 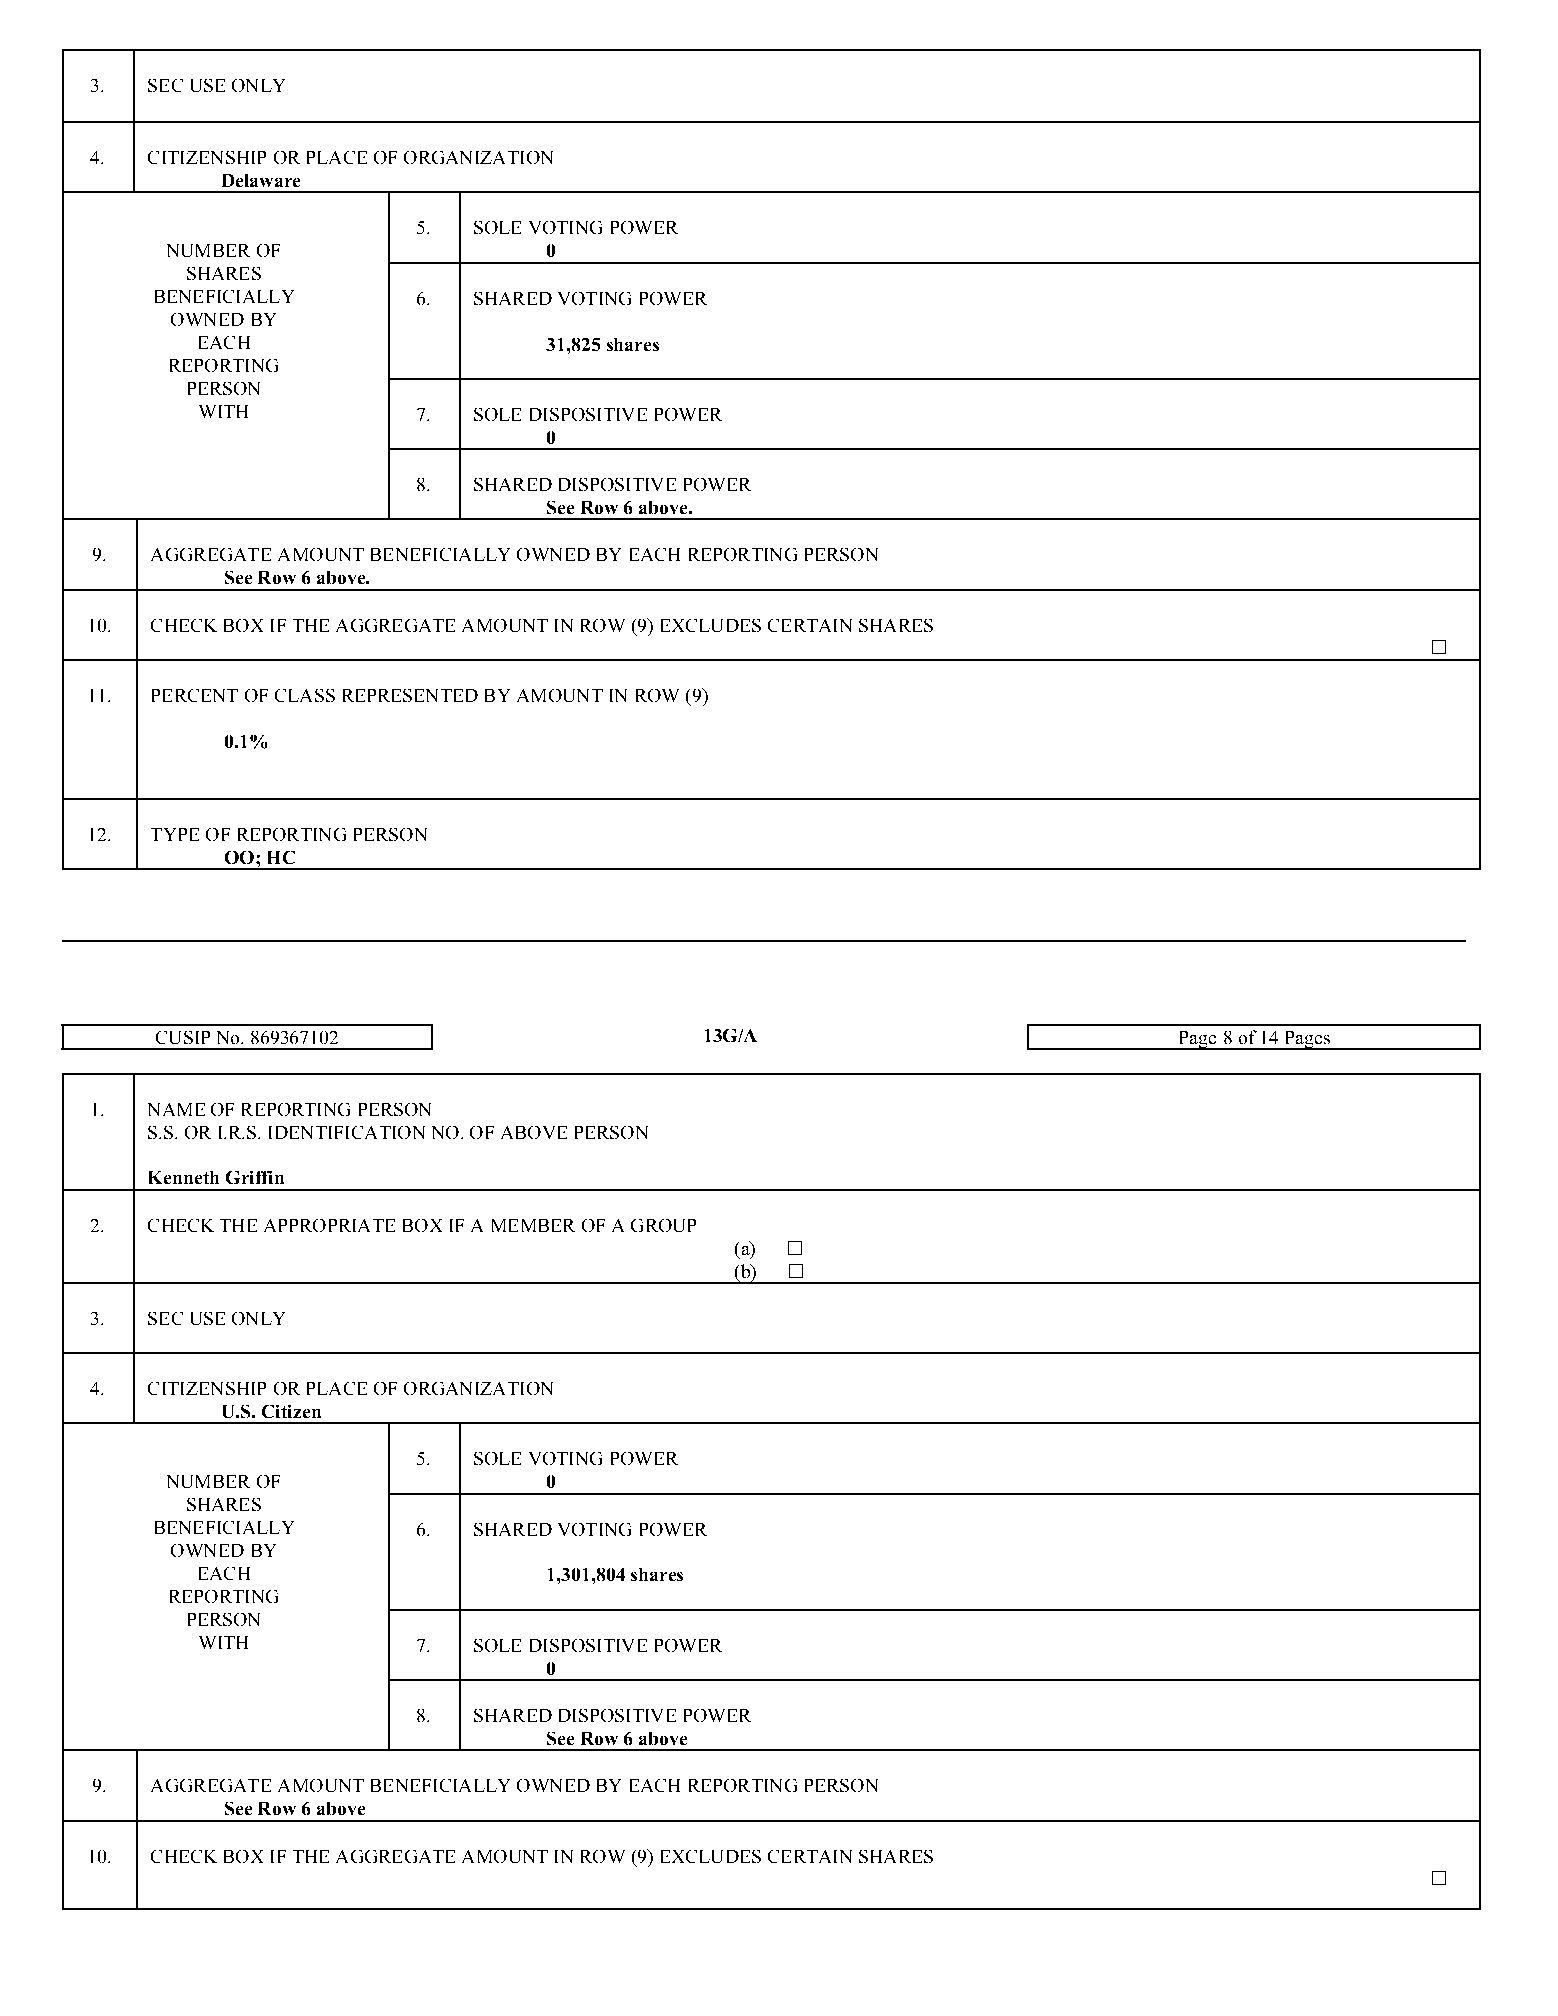 What do you see at coordinates (176, 1109) in the screenshot?
I see `NAME` at bounding box center [176, 1109].
